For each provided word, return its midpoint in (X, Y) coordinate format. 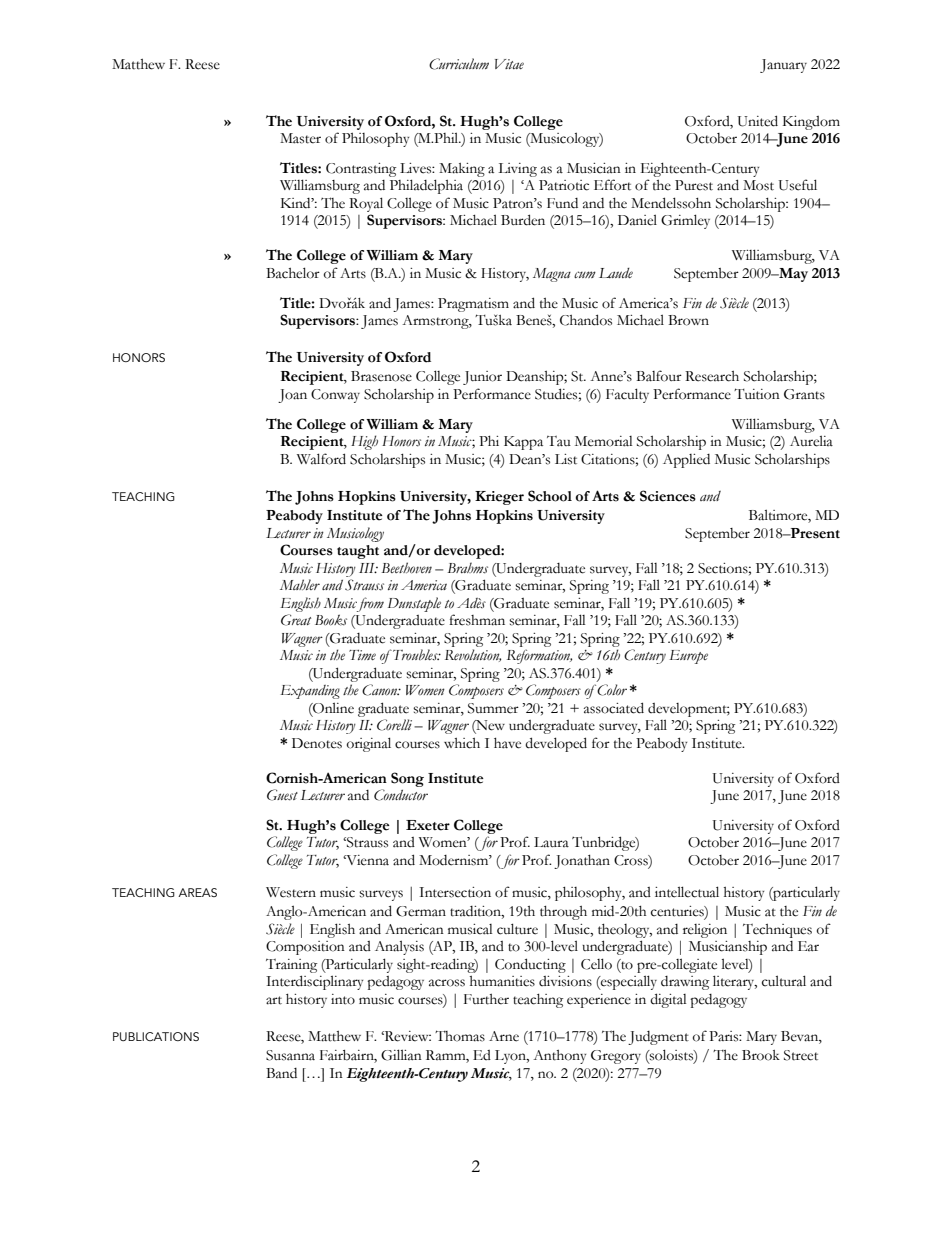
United (758, 121)
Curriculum (459, 64)
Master (300, 138)
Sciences (668, 496)
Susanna (290, 1055)
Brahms (467, 568)
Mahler (300, 584)
